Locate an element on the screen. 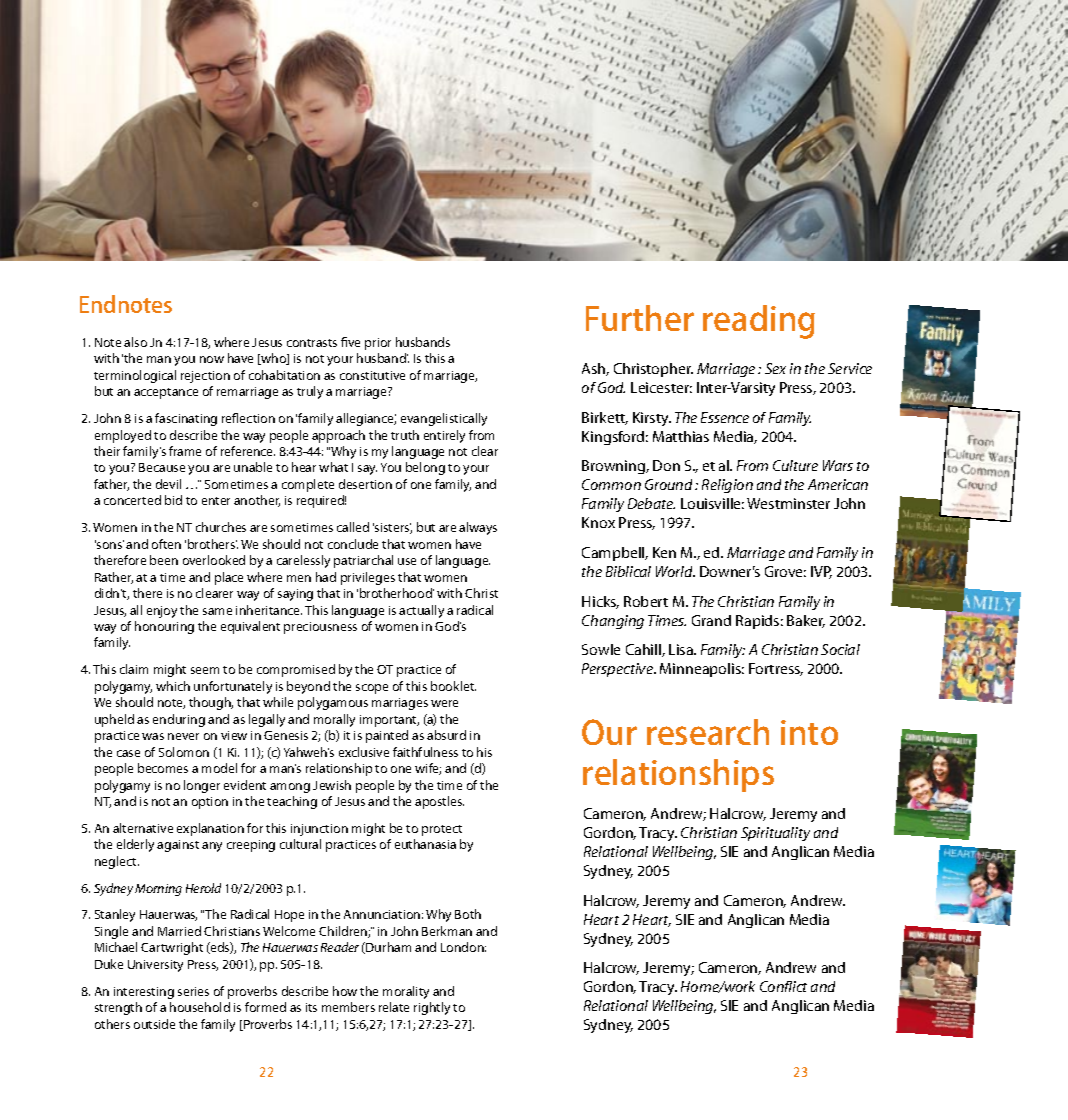 The height and width of the screenshot is (1120, 1068). longer is located at coordinates (202, 786).
